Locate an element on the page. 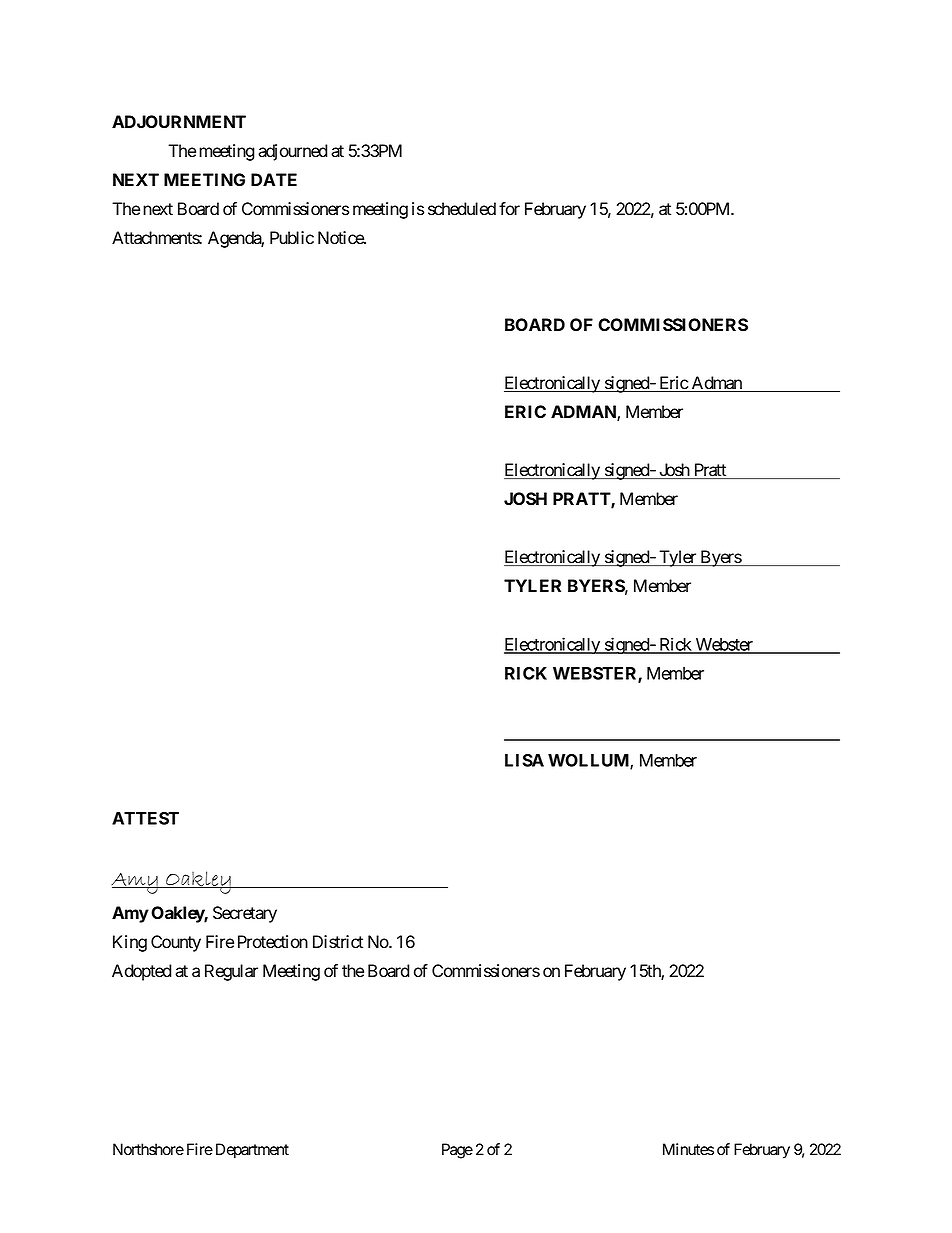 This image has height=1233, width=952. Secretary is located at coordinates (245, 914).
